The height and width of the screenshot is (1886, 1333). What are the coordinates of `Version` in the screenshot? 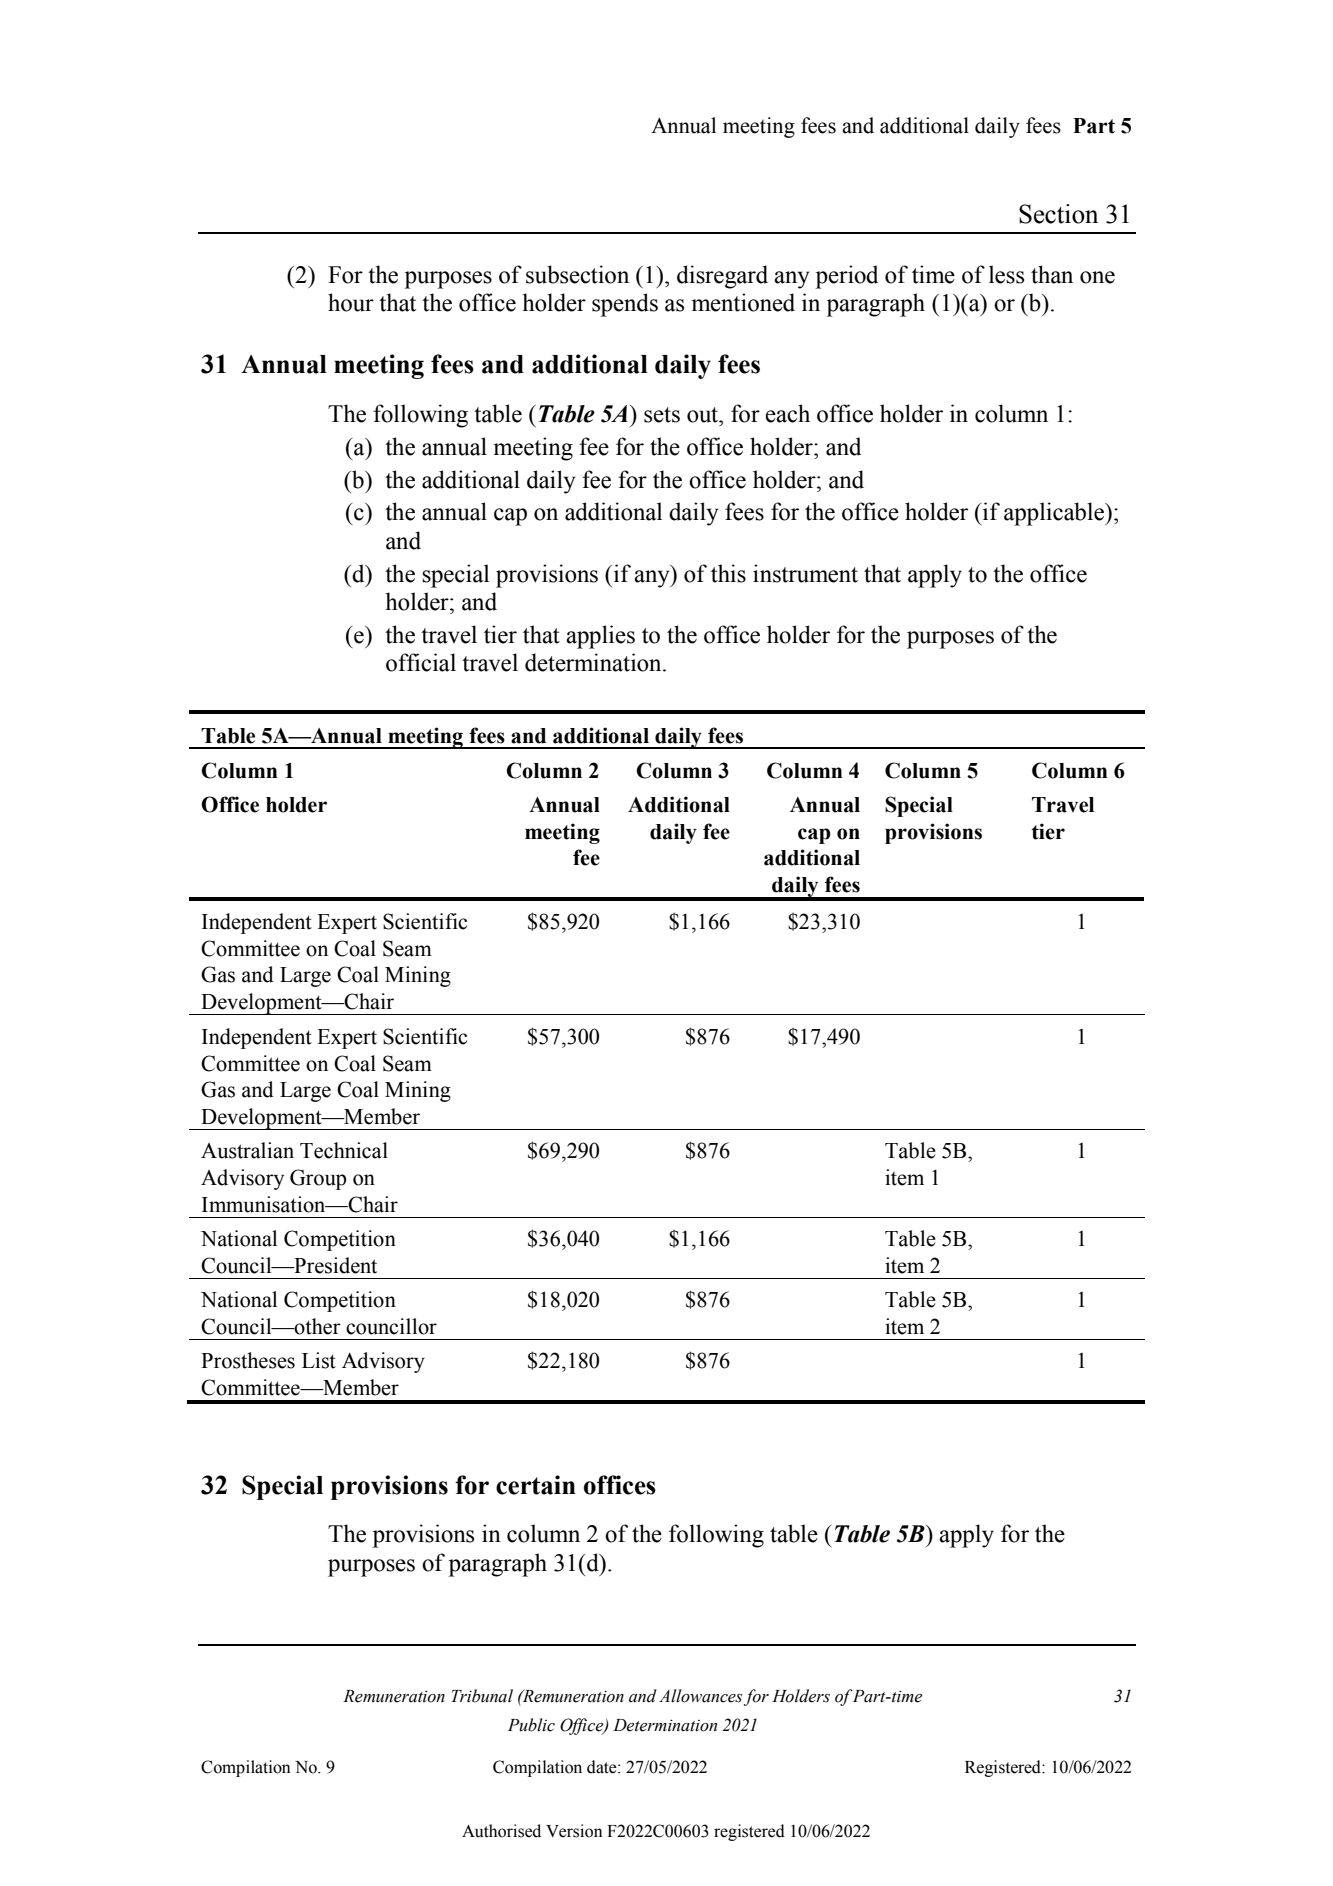 It's located at (574, 1831).
